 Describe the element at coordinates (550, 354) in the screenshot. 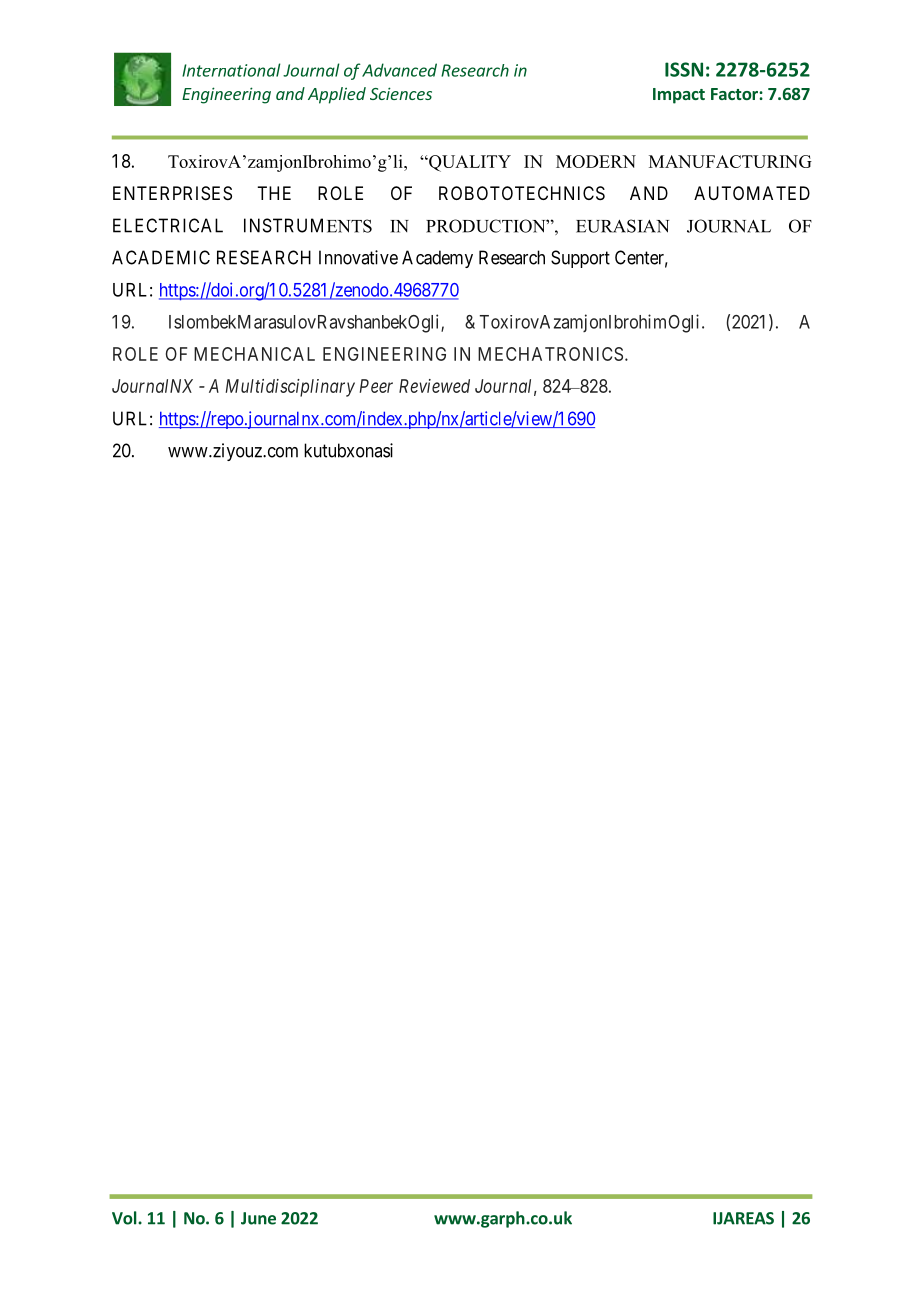

I see `MECHATRONICS` at that location.
